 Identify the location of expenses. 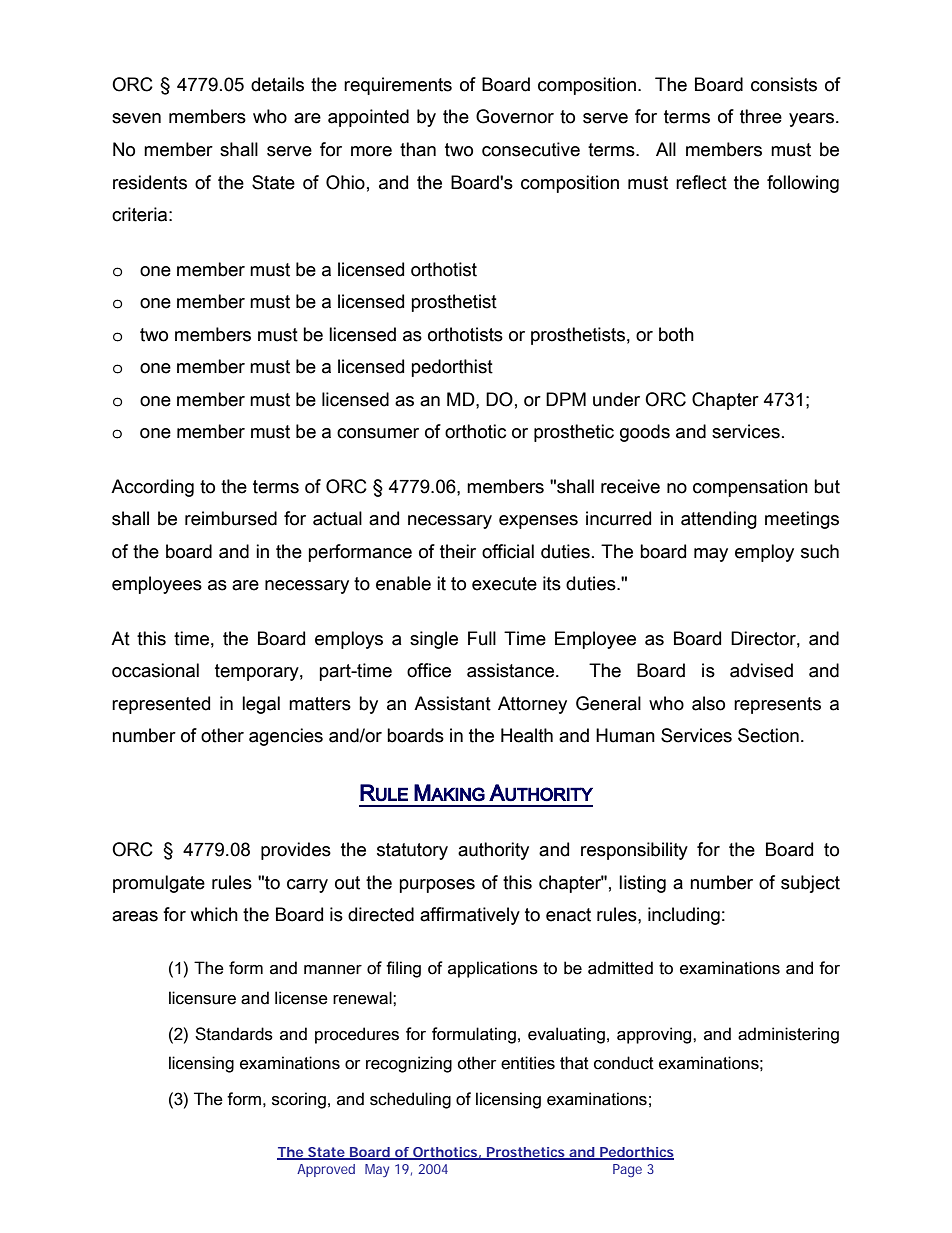
(538, 522).
